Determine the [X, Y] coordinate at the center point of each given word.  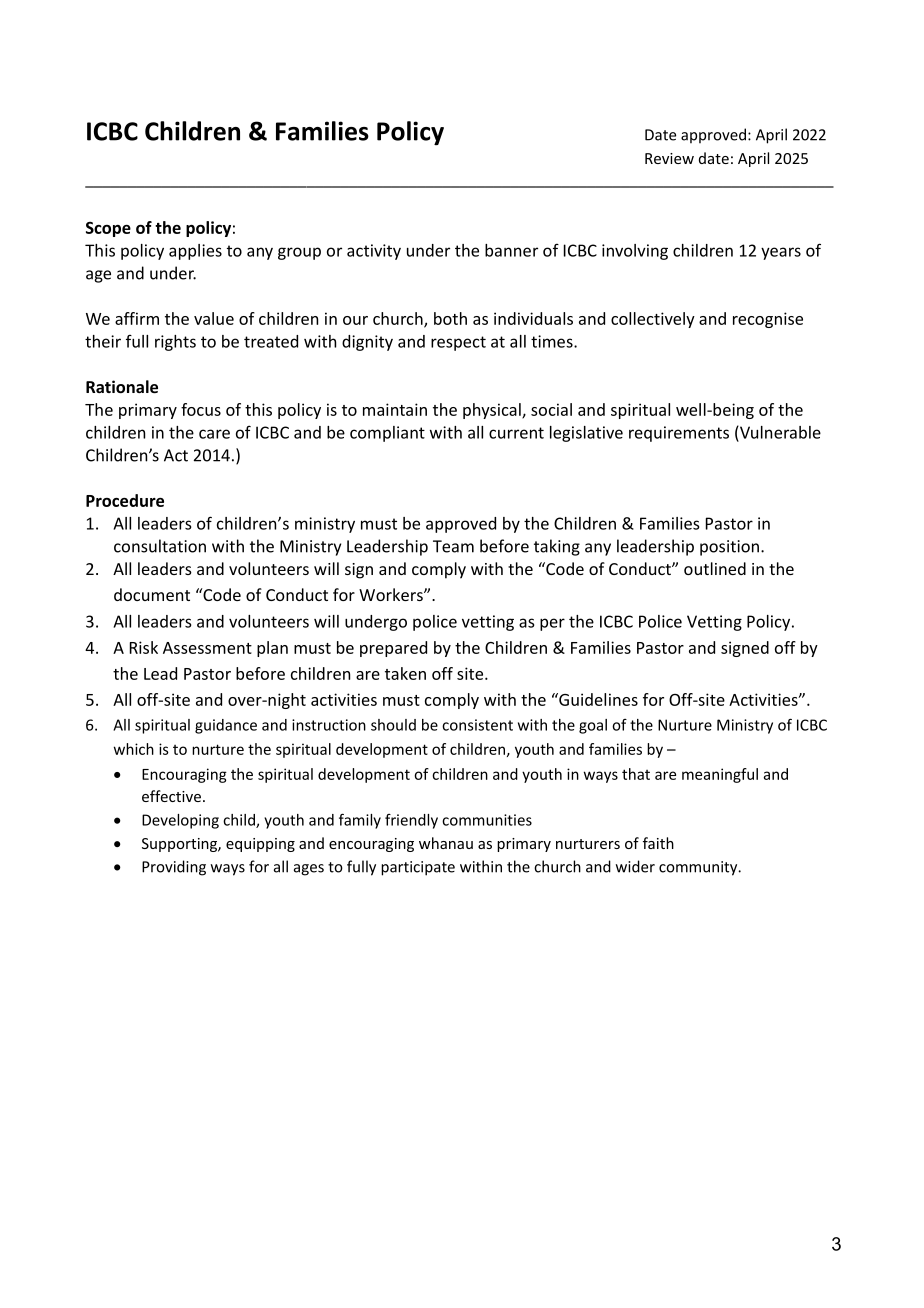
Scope [108, 229]
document [152, 594]
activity [374, 252]
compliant [387, 434]
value [214, 318]
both [450, 318]
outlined [715, 568]
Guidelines [597, 699]
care [214, 434]
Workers [392, 594]
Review [669, 158]
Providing [174, 868]
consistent [477, 725]
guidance [226, 726]
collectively [653, 320]
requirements [679, 434]
